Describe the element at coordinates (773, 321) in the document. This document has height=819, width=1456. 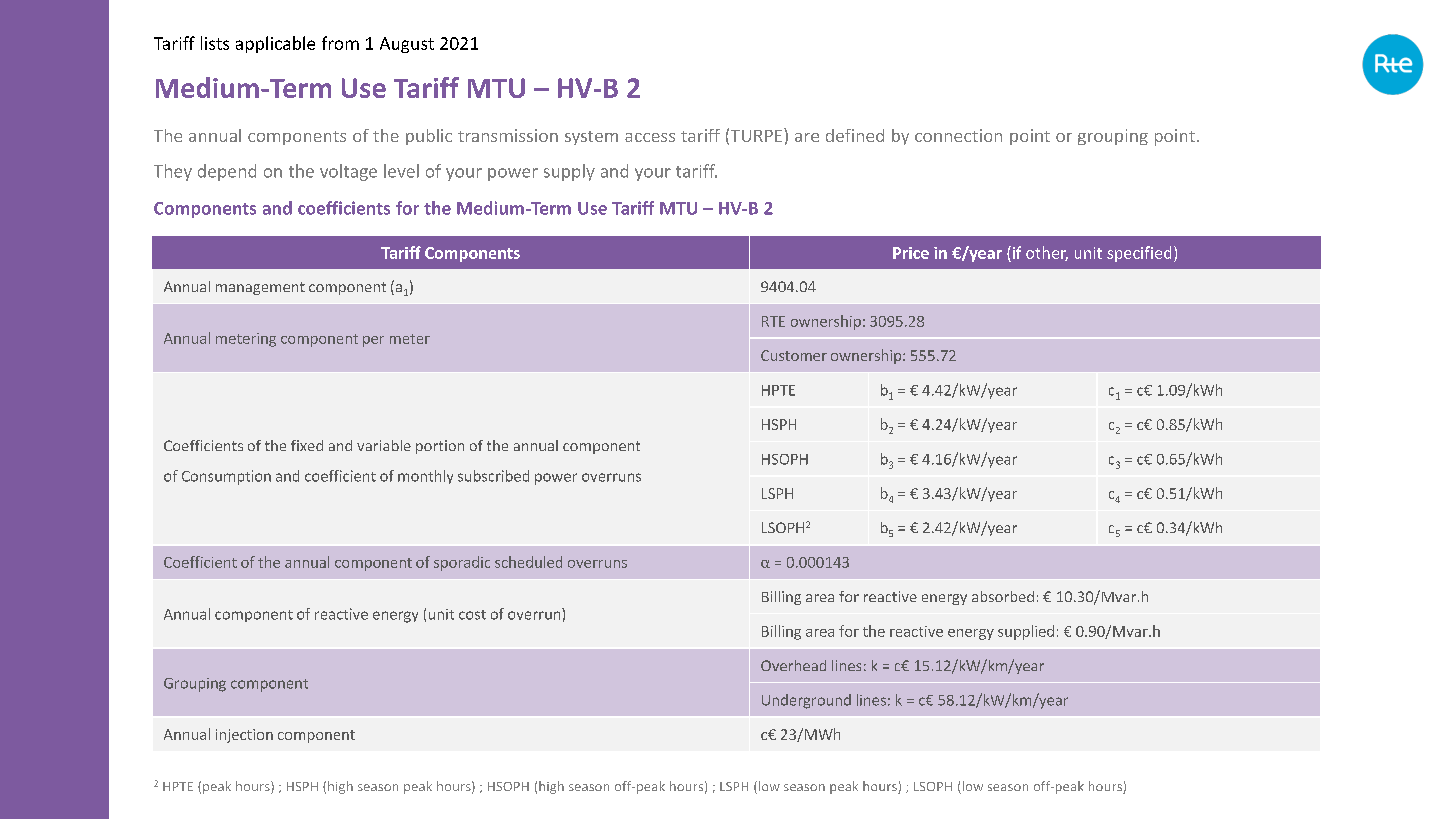
I see `RTE` at that location.
